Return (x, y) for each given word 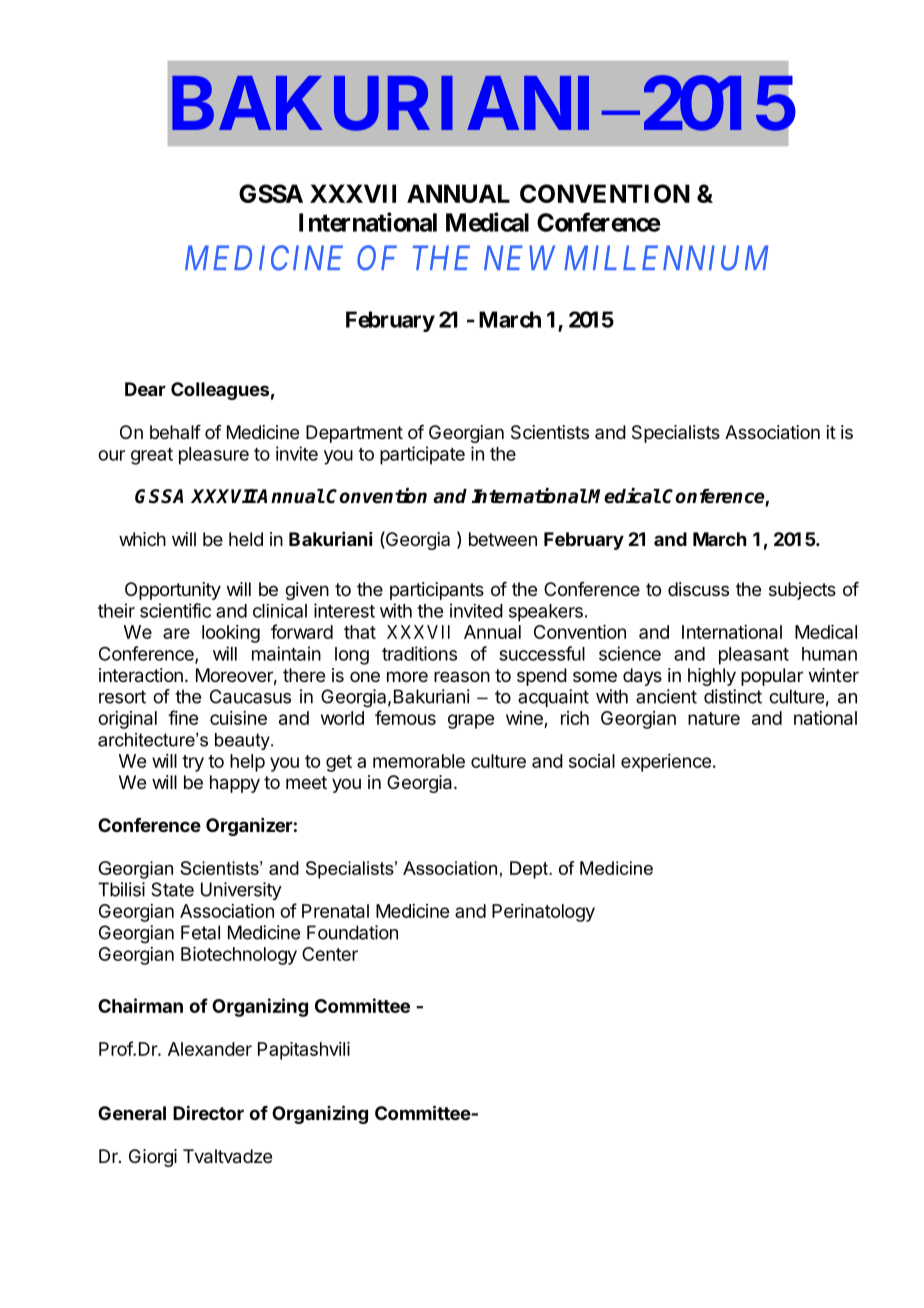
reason (462, 676)
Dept (530, 870)
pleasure (214, 456)
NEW (519, 258)
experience (666, 763)
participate (422, 455)
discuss (698, 589)
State (172, 889)
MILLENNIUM (666, 258)
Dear (145, 389)
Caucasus (250, 696)
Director (208, 1112)
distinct (733, 696)
